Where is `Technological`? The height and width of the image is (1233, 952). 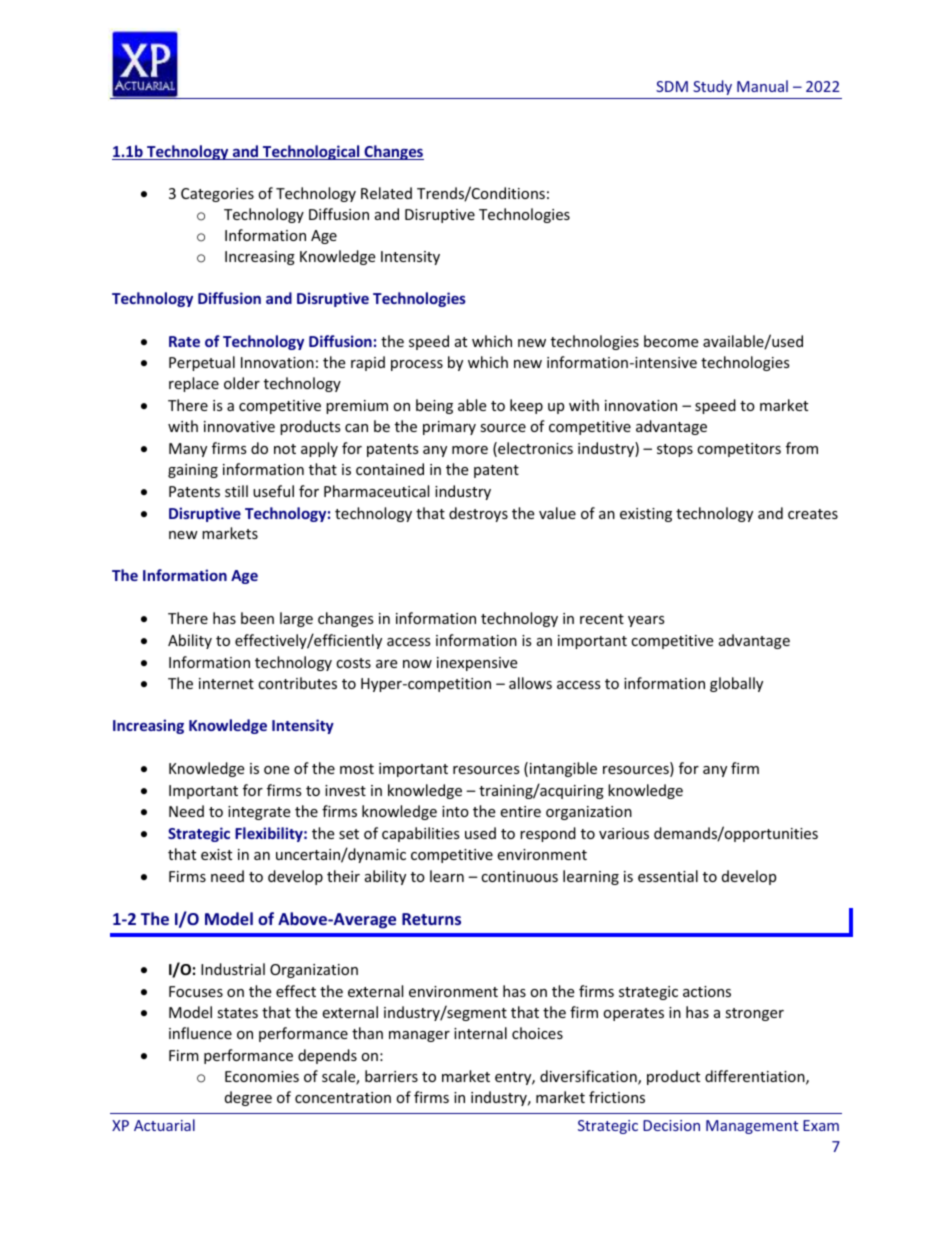 Technological is located at coordinates (311, 152).
